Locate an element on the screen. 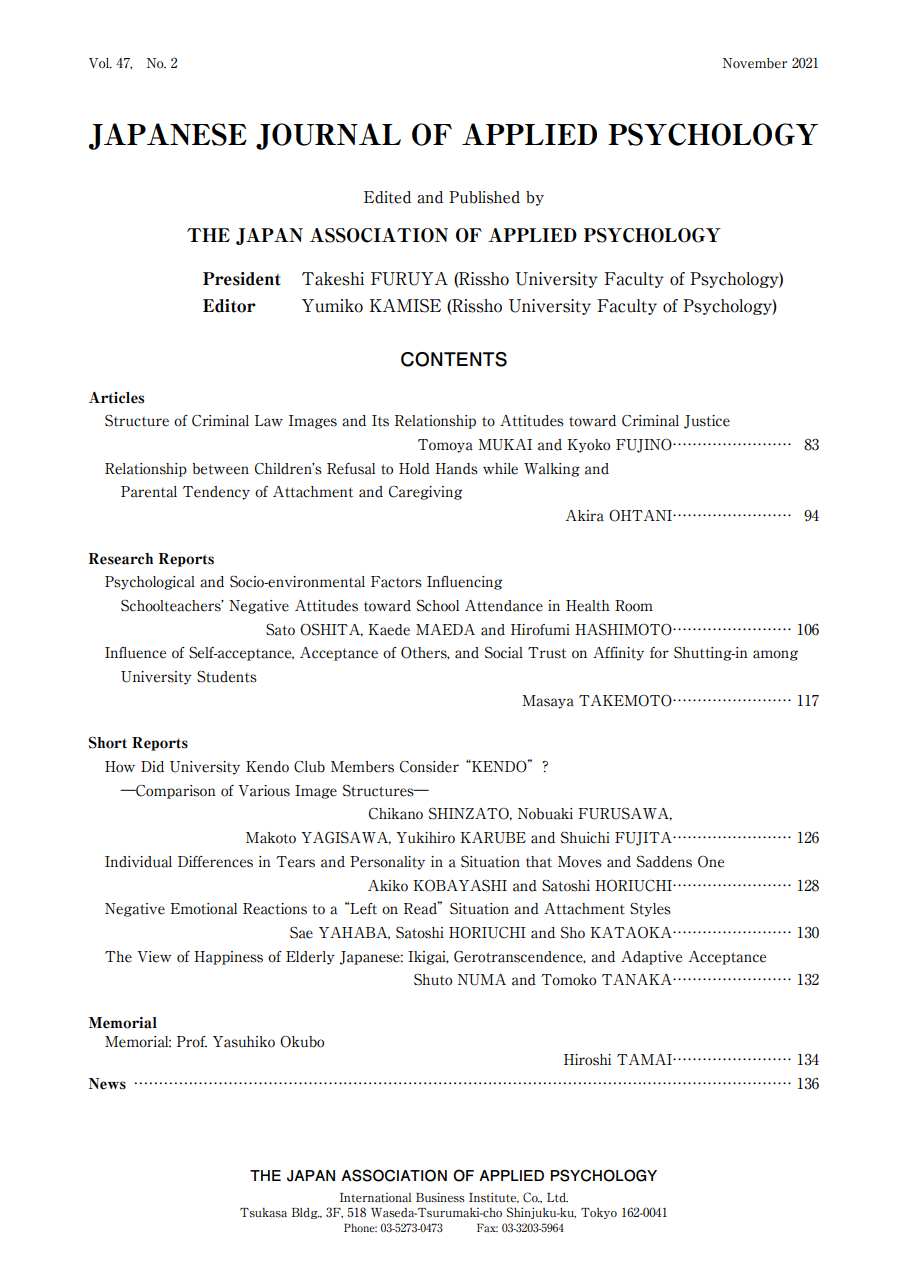  JOURNAL is located at coordinates (328, 136).
